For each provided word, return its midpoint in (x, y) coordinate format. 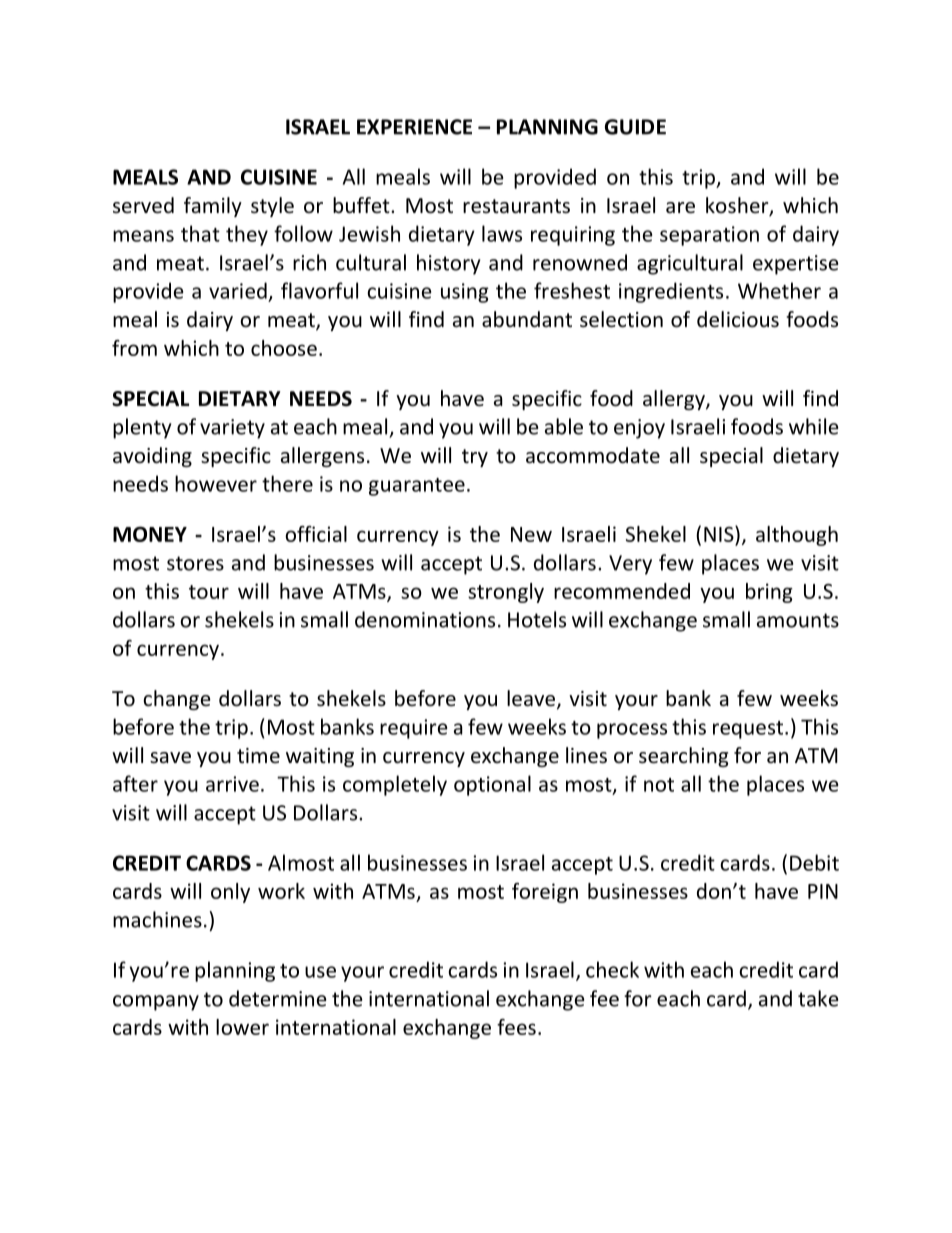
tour (209, 592)
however (216, 483)
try (475, 458)
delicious (738, 319)
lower (242, 1027)
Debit (814, 862)
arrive (232, 784)
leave (532, 699)
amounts (798, 620)
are (680, 208)
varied (238, 290)
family (213, 207)
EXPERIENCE (414, 127)
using (465, 293)
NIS (720, 534)
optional (492, 785)
